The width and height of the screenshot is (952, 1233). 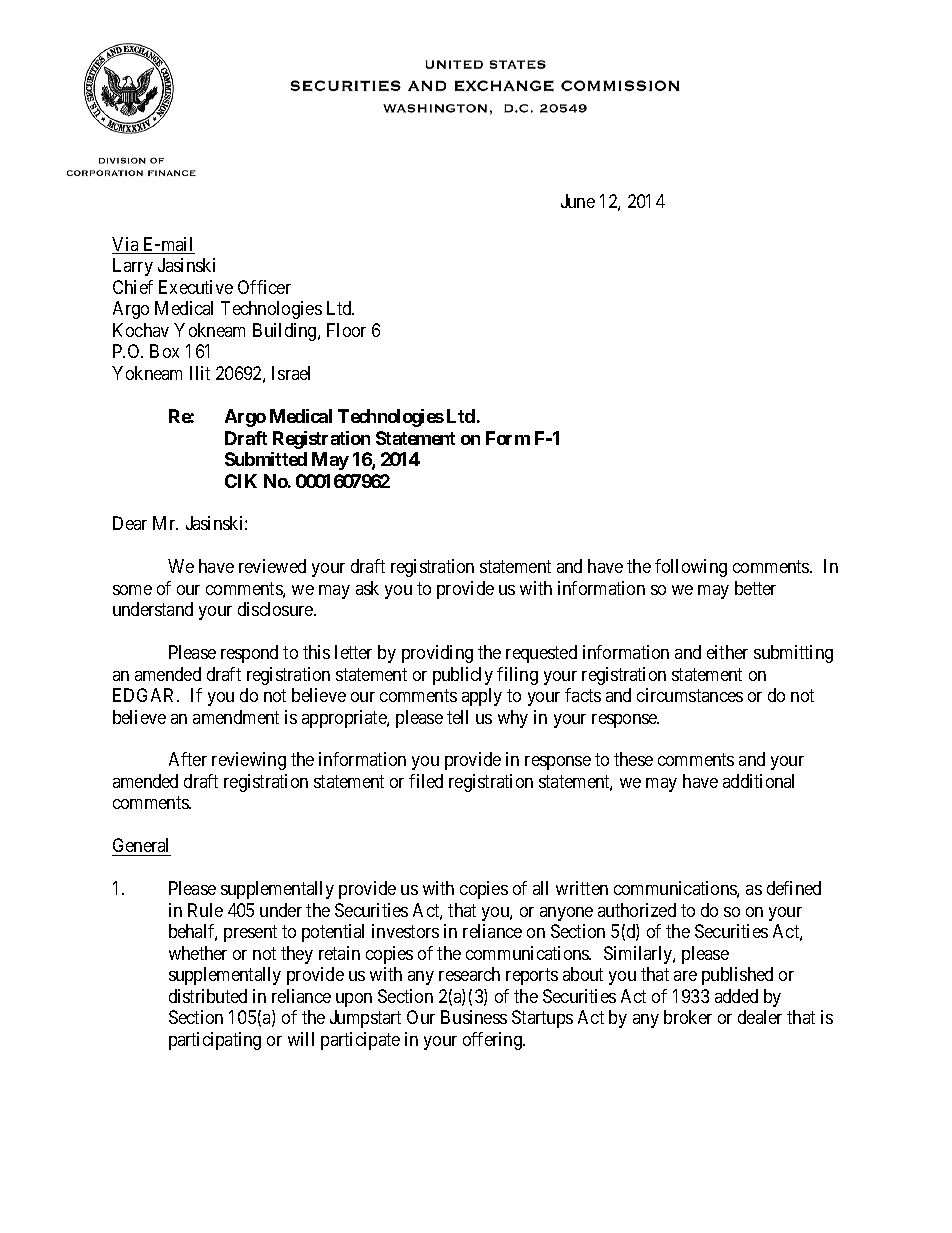 What do you see at coordinates (578, 201) in the screenshot?
I see `June` at bounding box center [578, 201].
